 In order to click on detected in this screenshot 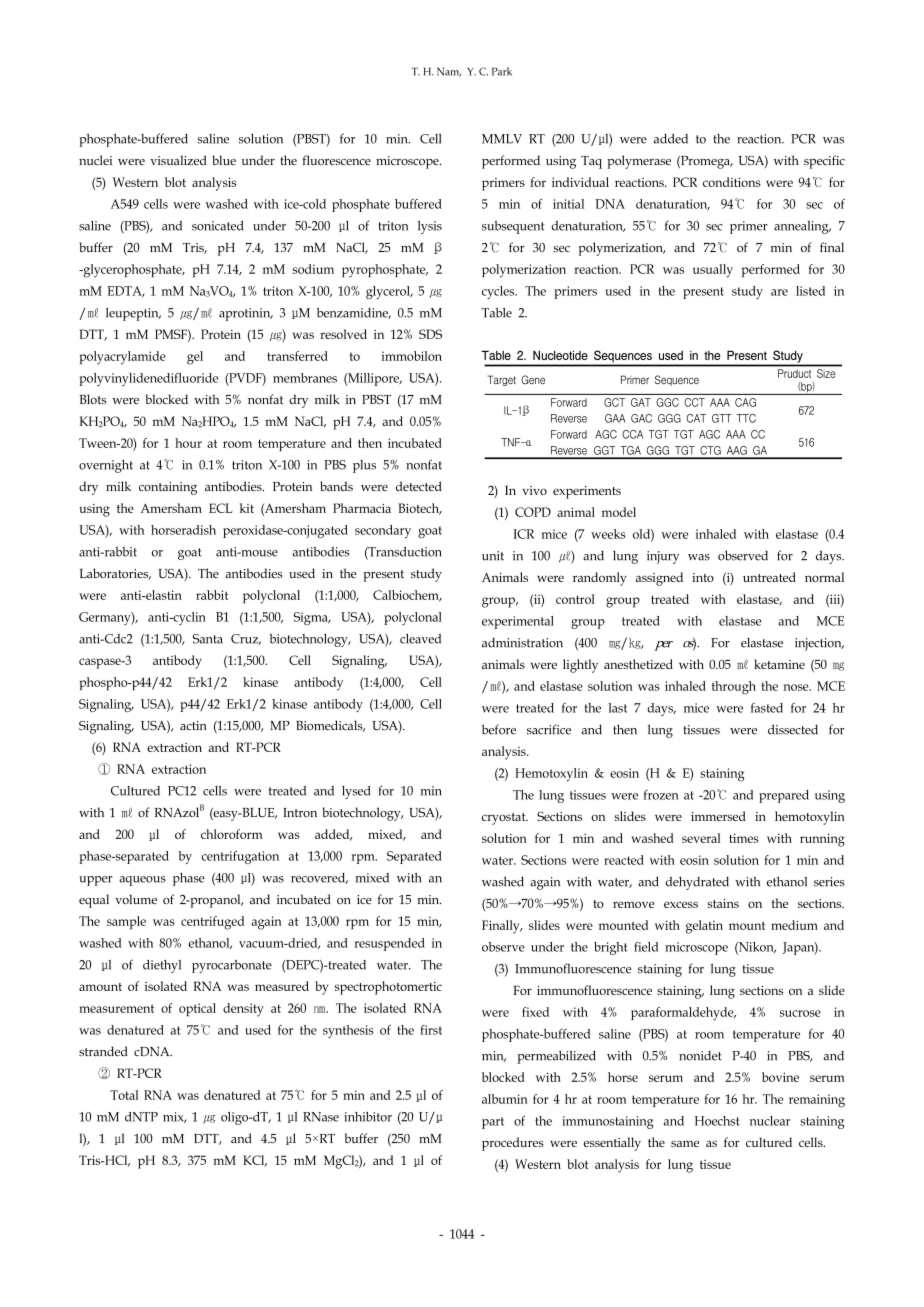, I will do `click(419, 486)`.
